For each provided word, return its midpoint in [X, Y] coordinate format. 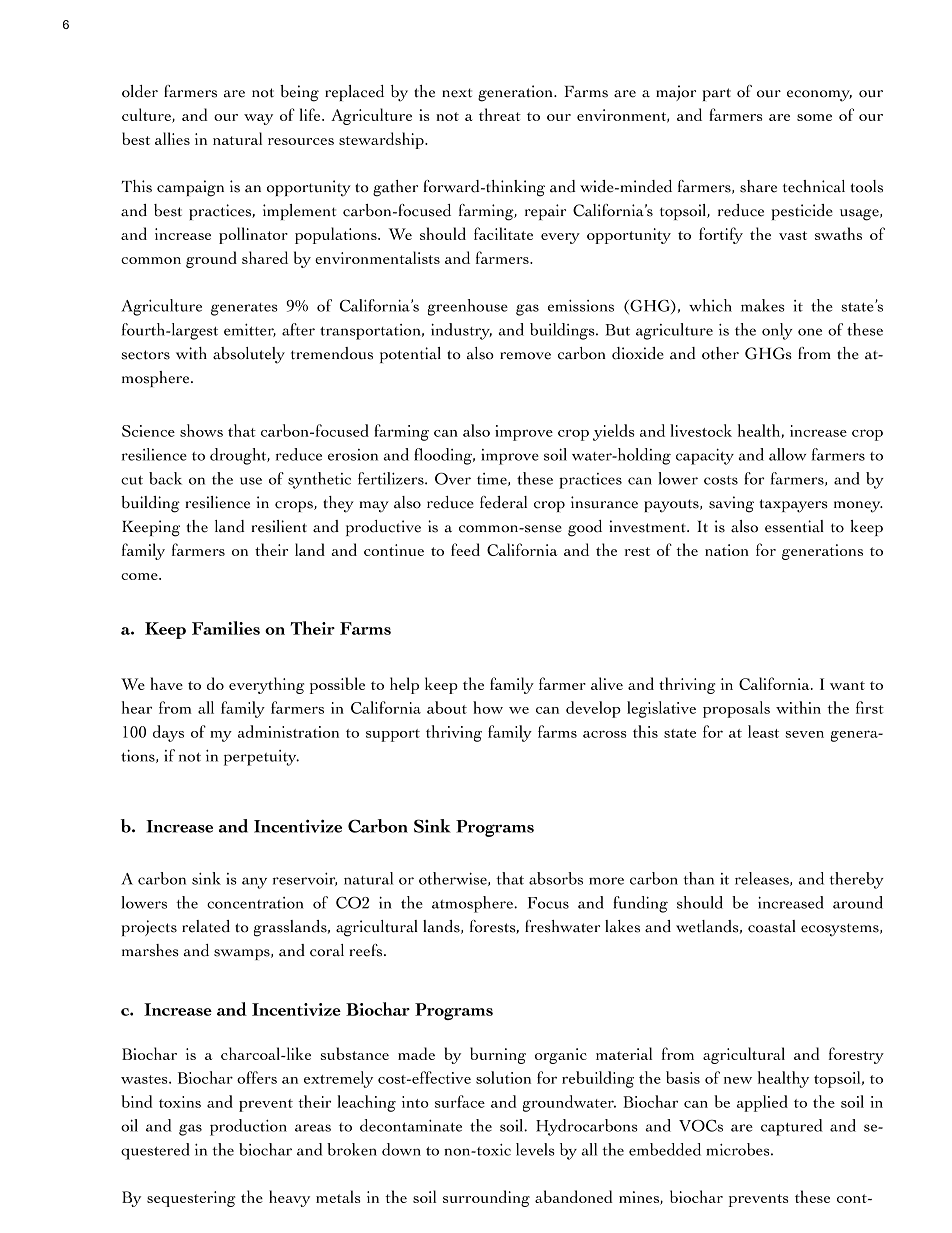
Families [226, 628]
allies [172, 138]
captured [792, 1127]
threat [500, 114]
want [847, 685]
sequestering [191, 1199]
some [814, 117]
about [447, 707]
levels [535, 1149]
